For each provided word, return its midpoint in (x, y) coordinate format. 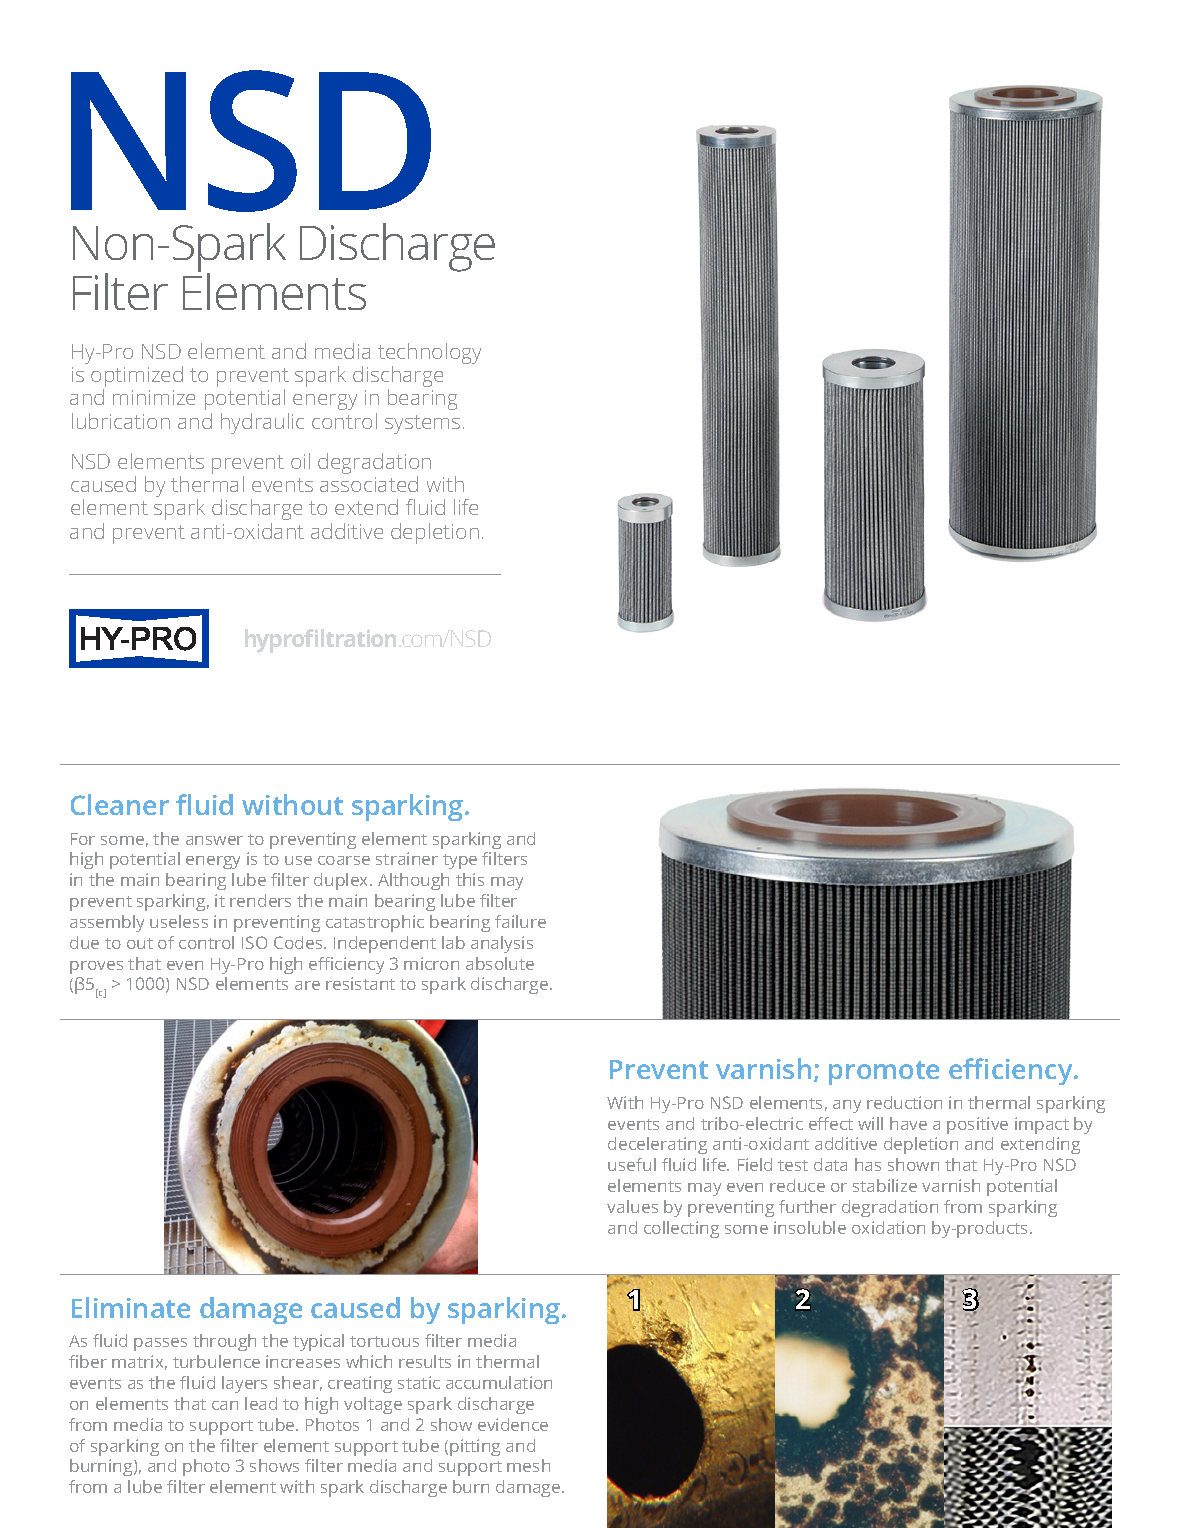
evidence (513, 1424)
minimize (154, 397)
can (225, 1405)
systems (422, 424)
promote (884, 1073)
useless (179, 921)
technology (429, 355)
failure (520, 921)
